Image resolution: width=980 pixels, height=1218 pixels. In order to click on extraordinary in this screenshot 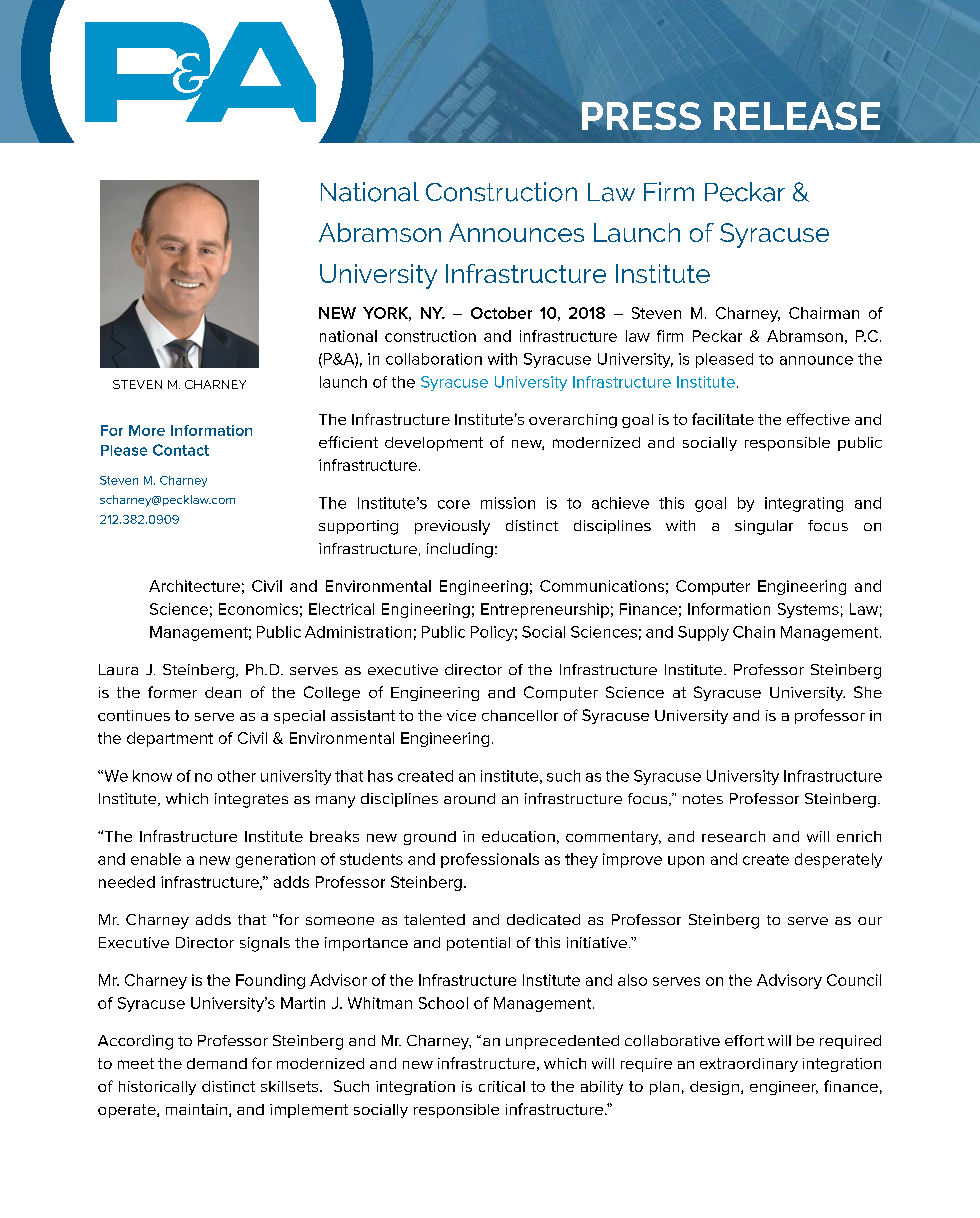, I will do `click(749, 1065)`.
